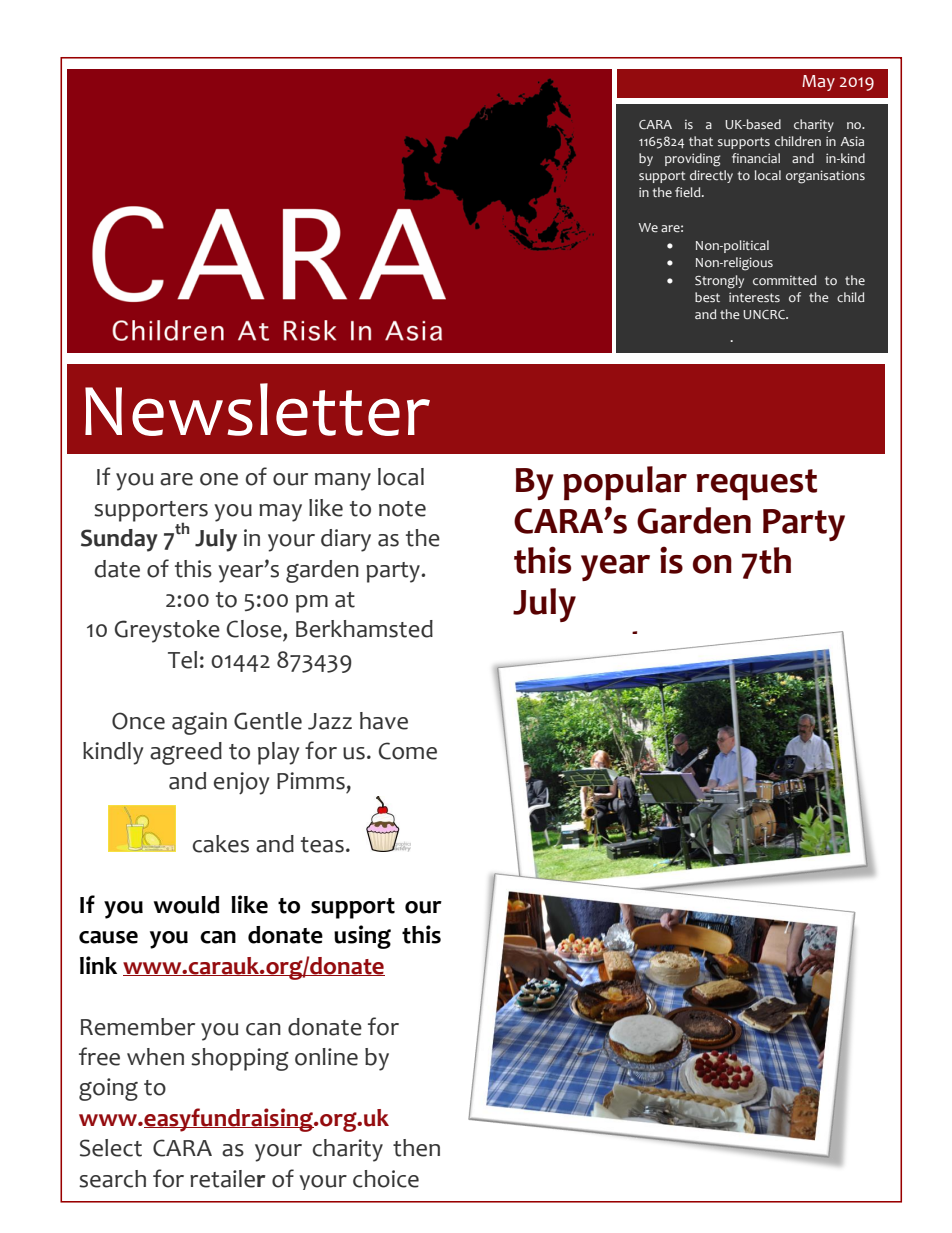 This screenshot has height=1233, width=952. What do you see at coordinates (228, 1179) in the screenshot?
I see `retailer` at bounding box center [228, 1179].
